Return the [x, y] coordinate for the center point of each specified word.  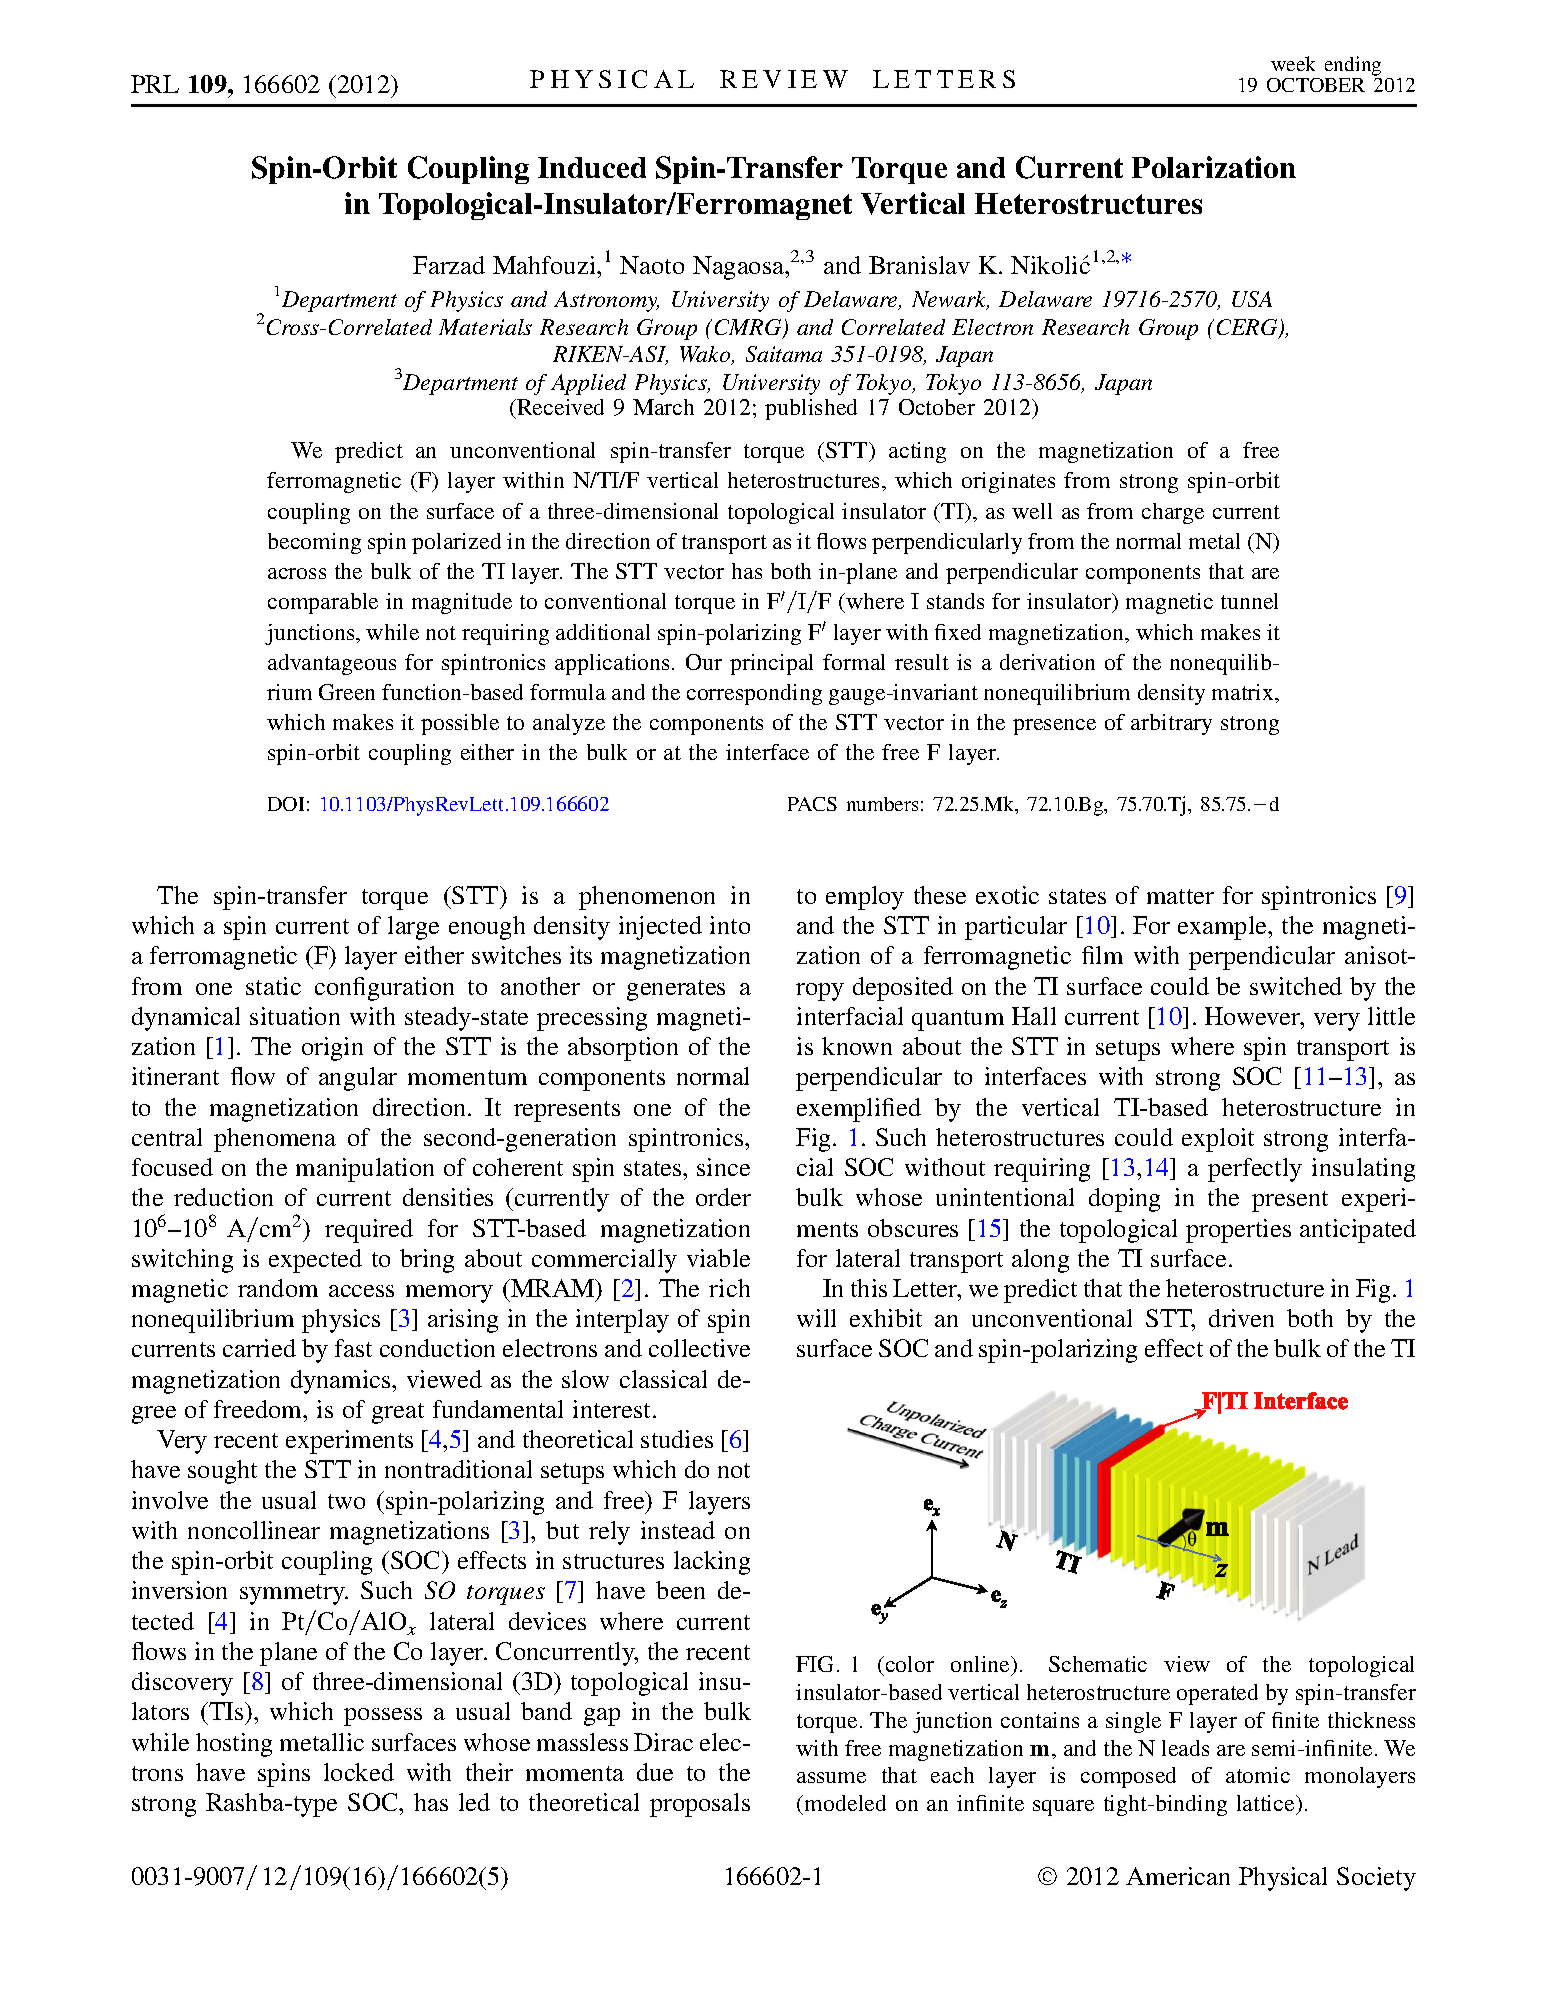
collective [699, 1348]
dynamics [342, 1382]
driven [1241, 1318]
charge [1173, 513]
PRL [155, 84]
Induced [592, 167]
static [273, 986]
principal [771, 664]
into [730, 925]
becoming [314, 543]
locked [359, 1772]
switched [1296, 986]
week [1293, 63]
